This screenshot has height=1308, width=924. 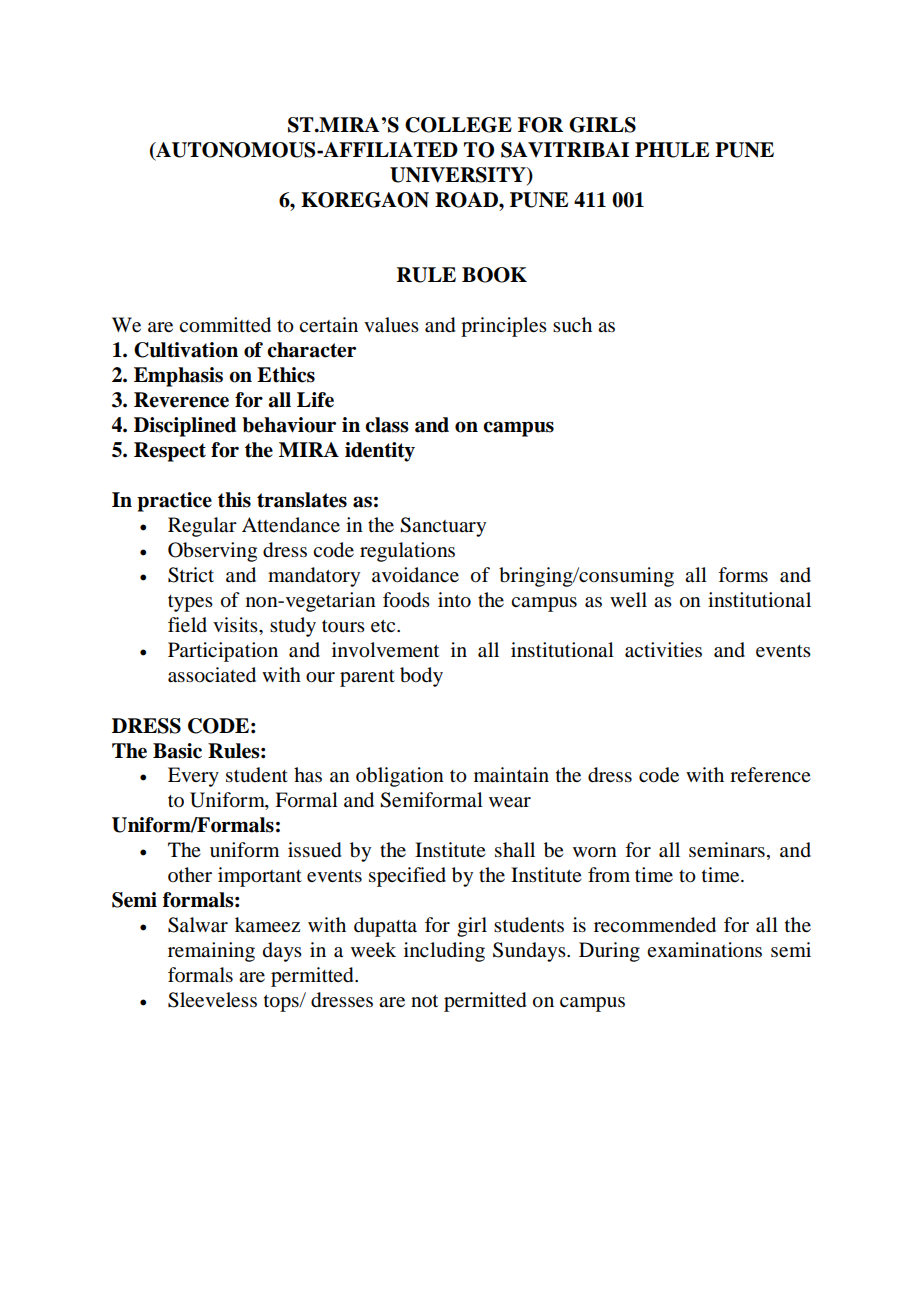 I want to click on UNIVERSITY, so click(x=459, y=176).
